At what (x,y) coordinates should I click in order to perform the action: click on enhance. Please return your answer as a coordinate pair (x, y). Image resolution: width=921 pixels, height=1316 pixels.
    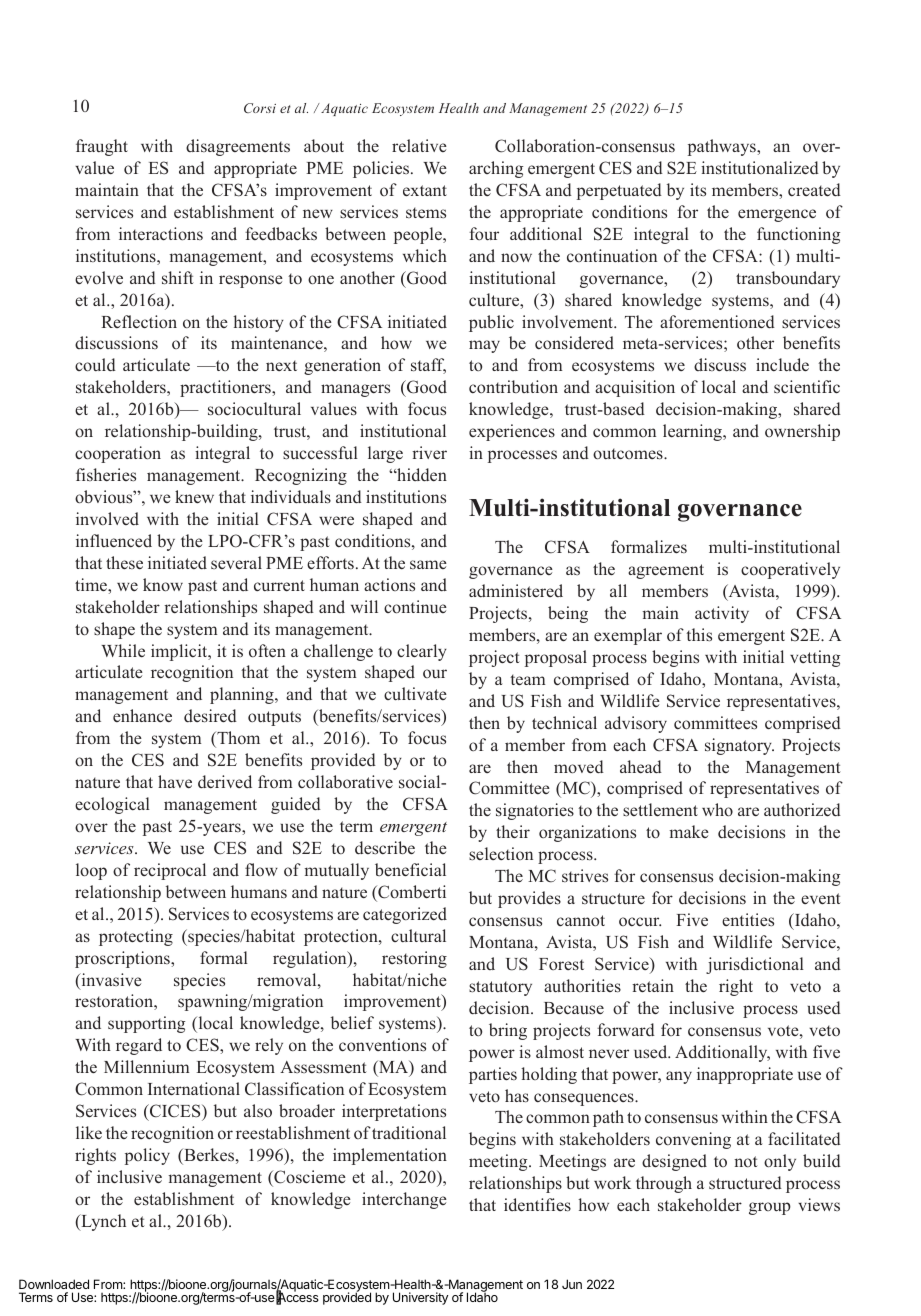
    Looking at the image, I should click on (142, 715).
